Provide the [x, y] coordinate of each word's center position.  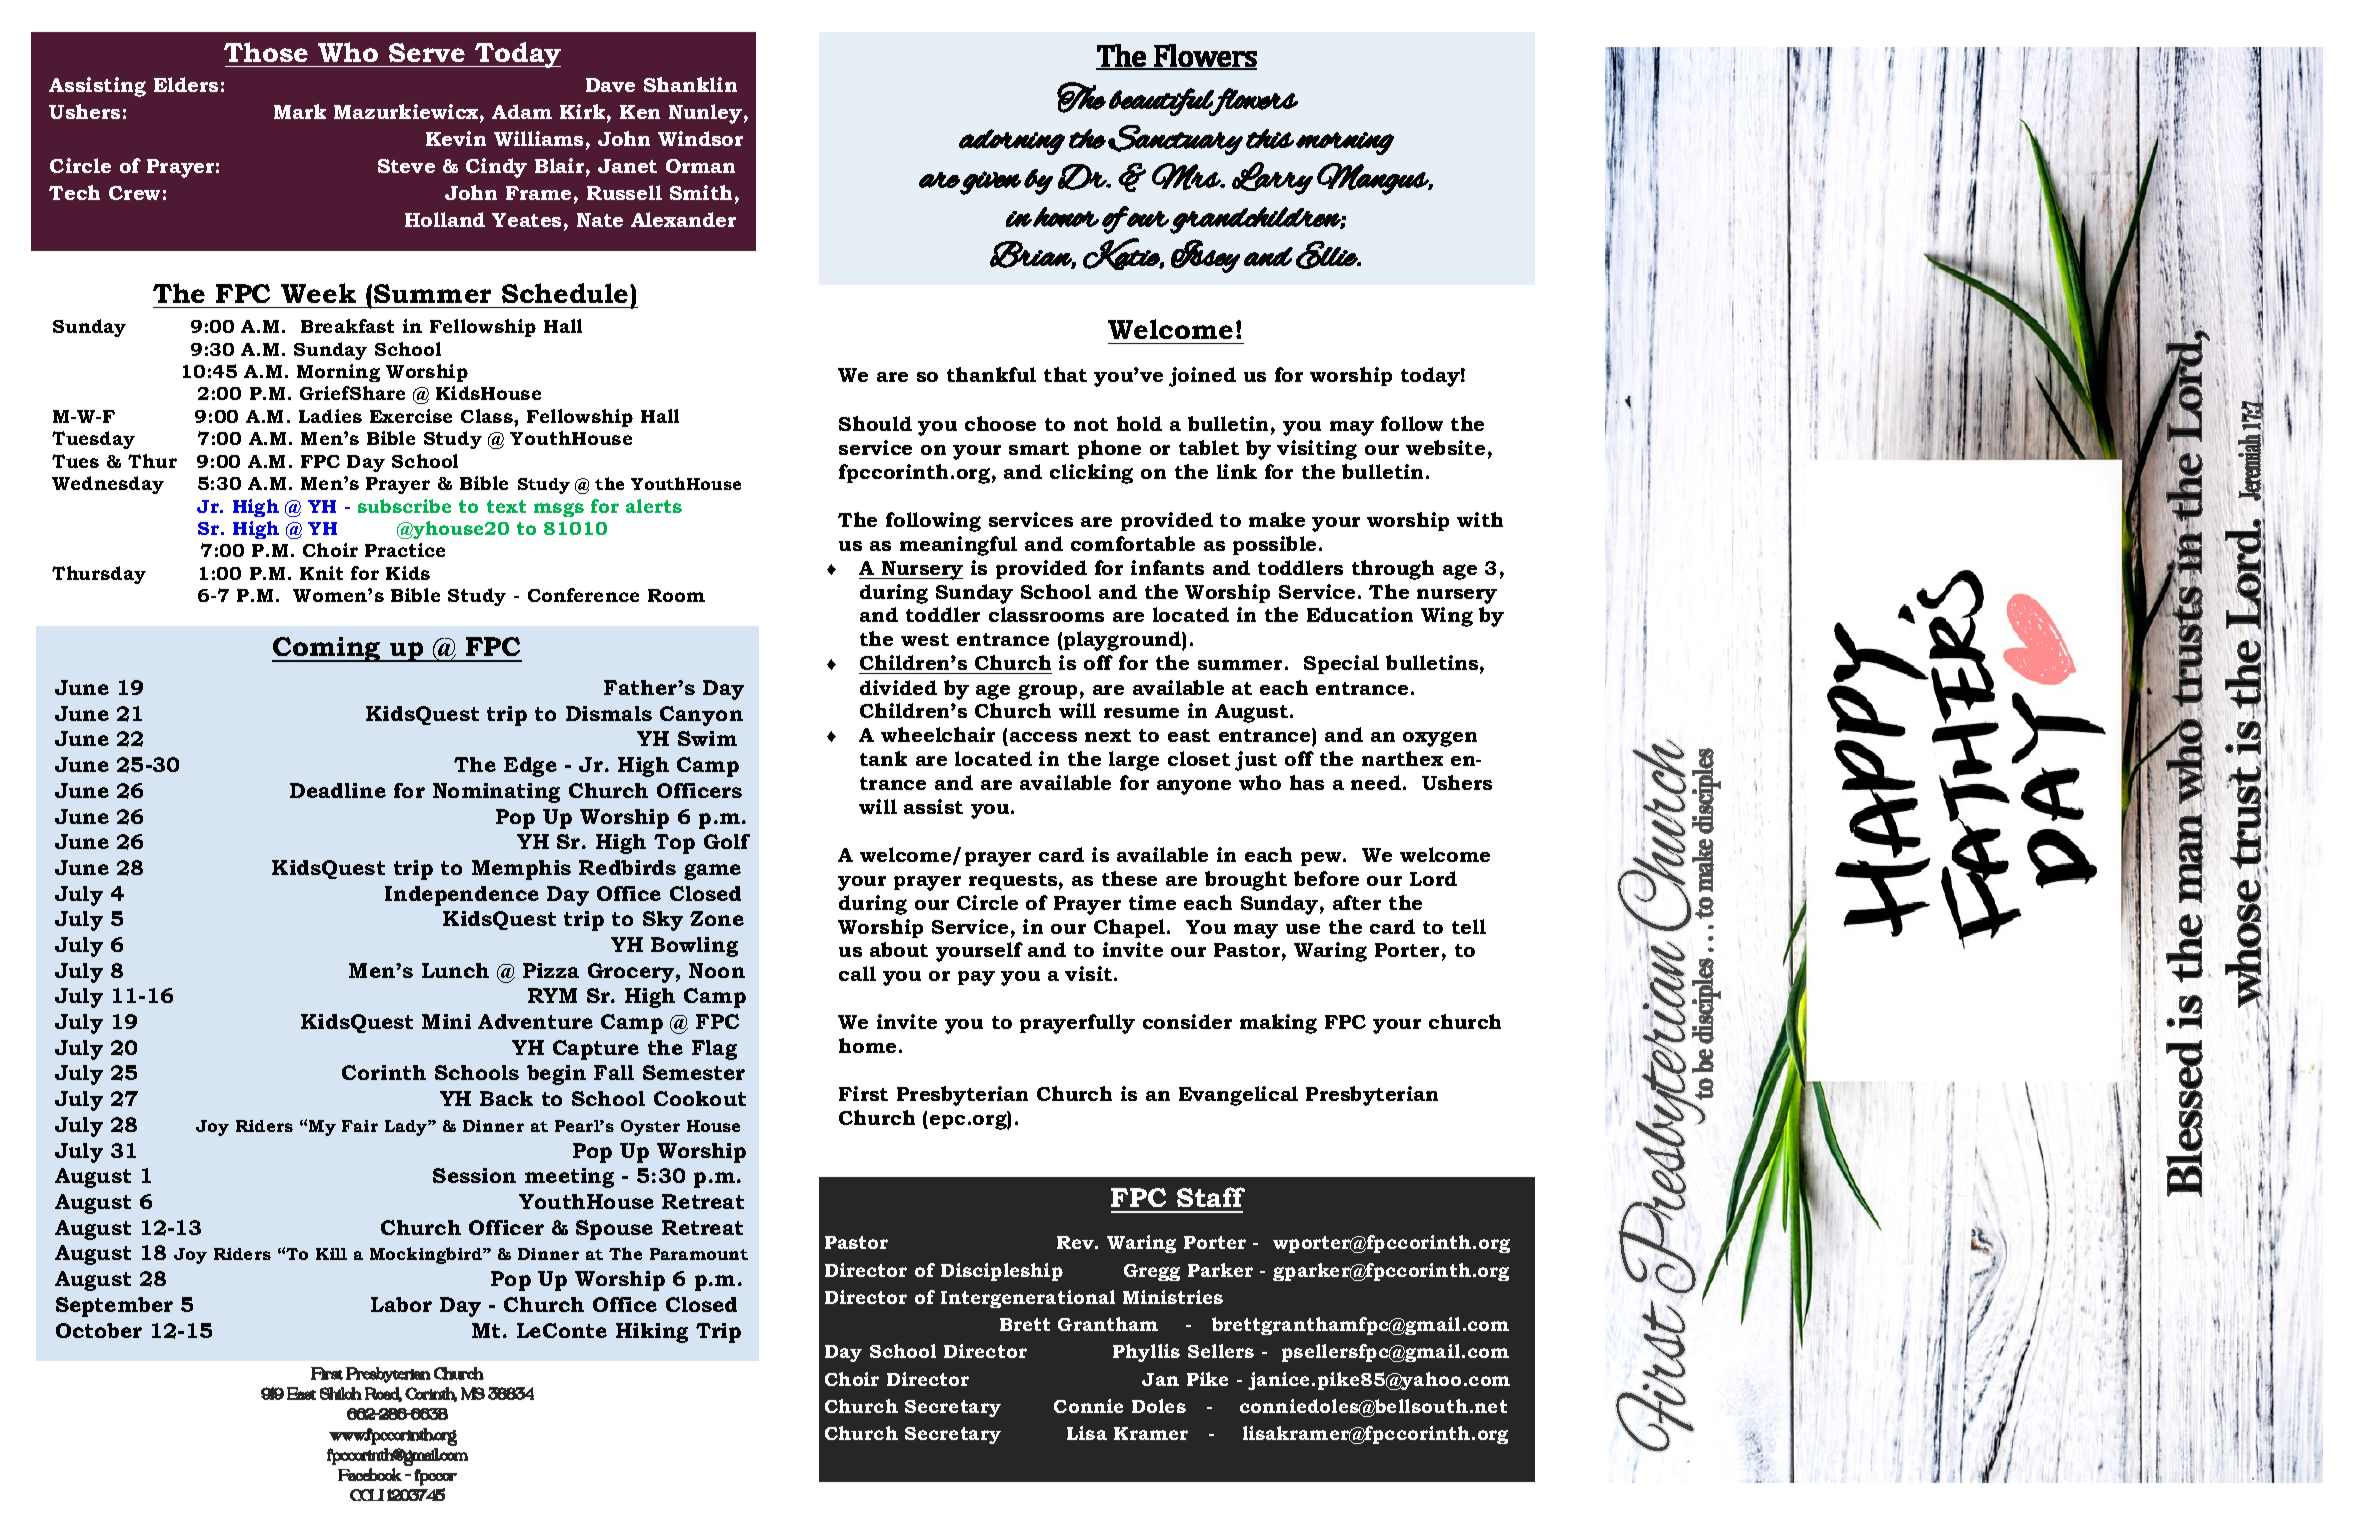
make [1277, 519]
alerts [654, 506]
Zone [717, 918]
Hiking [652, 1333]
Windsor [700, 138]
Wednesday [108, 485]
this [1270, 139]
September [114, 1307]
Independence [462, 896]
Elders [186, 84]
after [1357, 902]
